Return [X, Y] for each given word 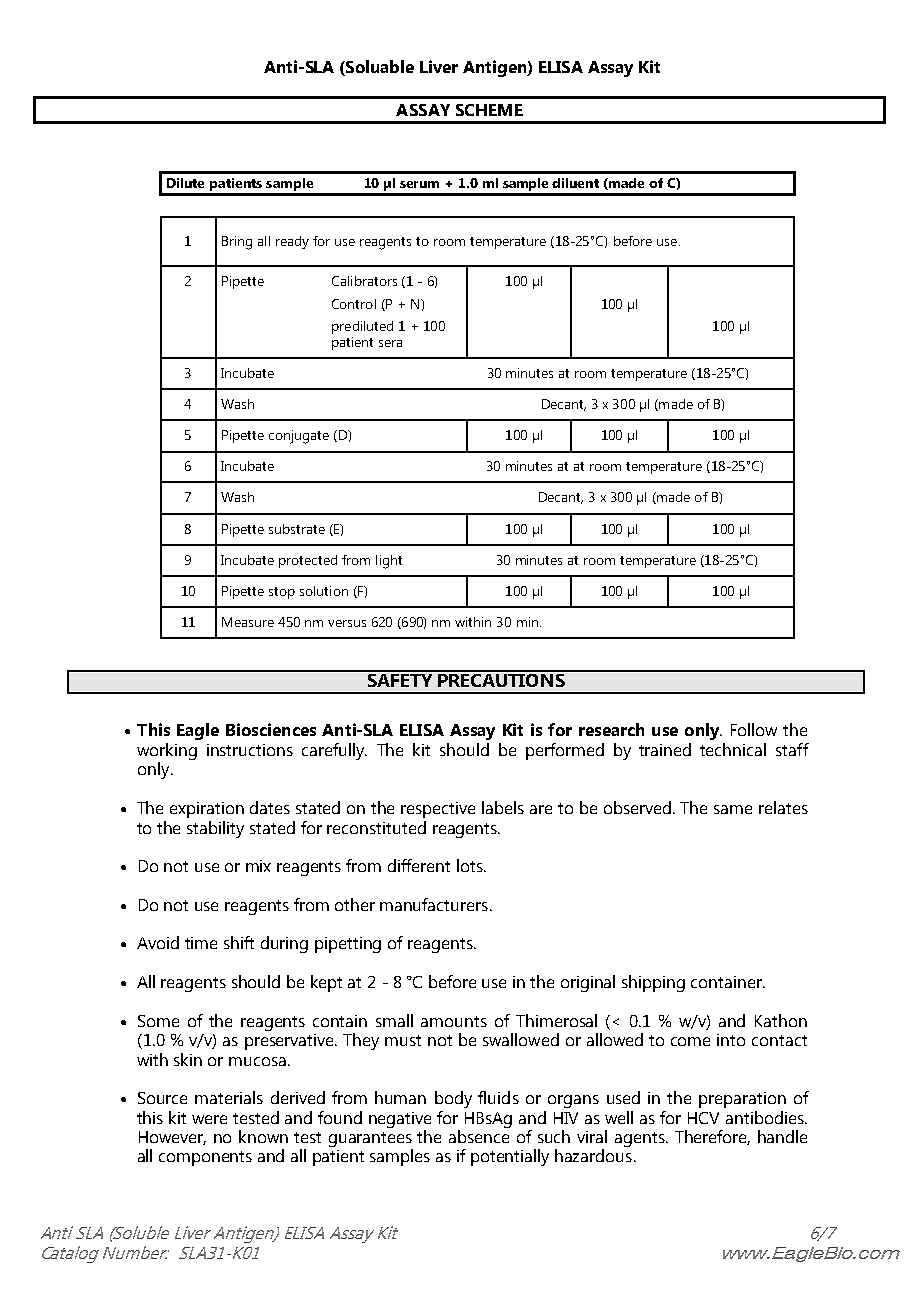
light [389, 562]
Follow [754, 729]
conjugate [299, 437]
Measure [248, 622]
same [733, 809]
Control [354, 304]
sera [390, 343]
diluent [575, 183]
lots [471, 865]
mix [258, 866]
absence [479, 1136]
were [209, 1119]
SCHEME [489, 110]
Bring [237, 243]
